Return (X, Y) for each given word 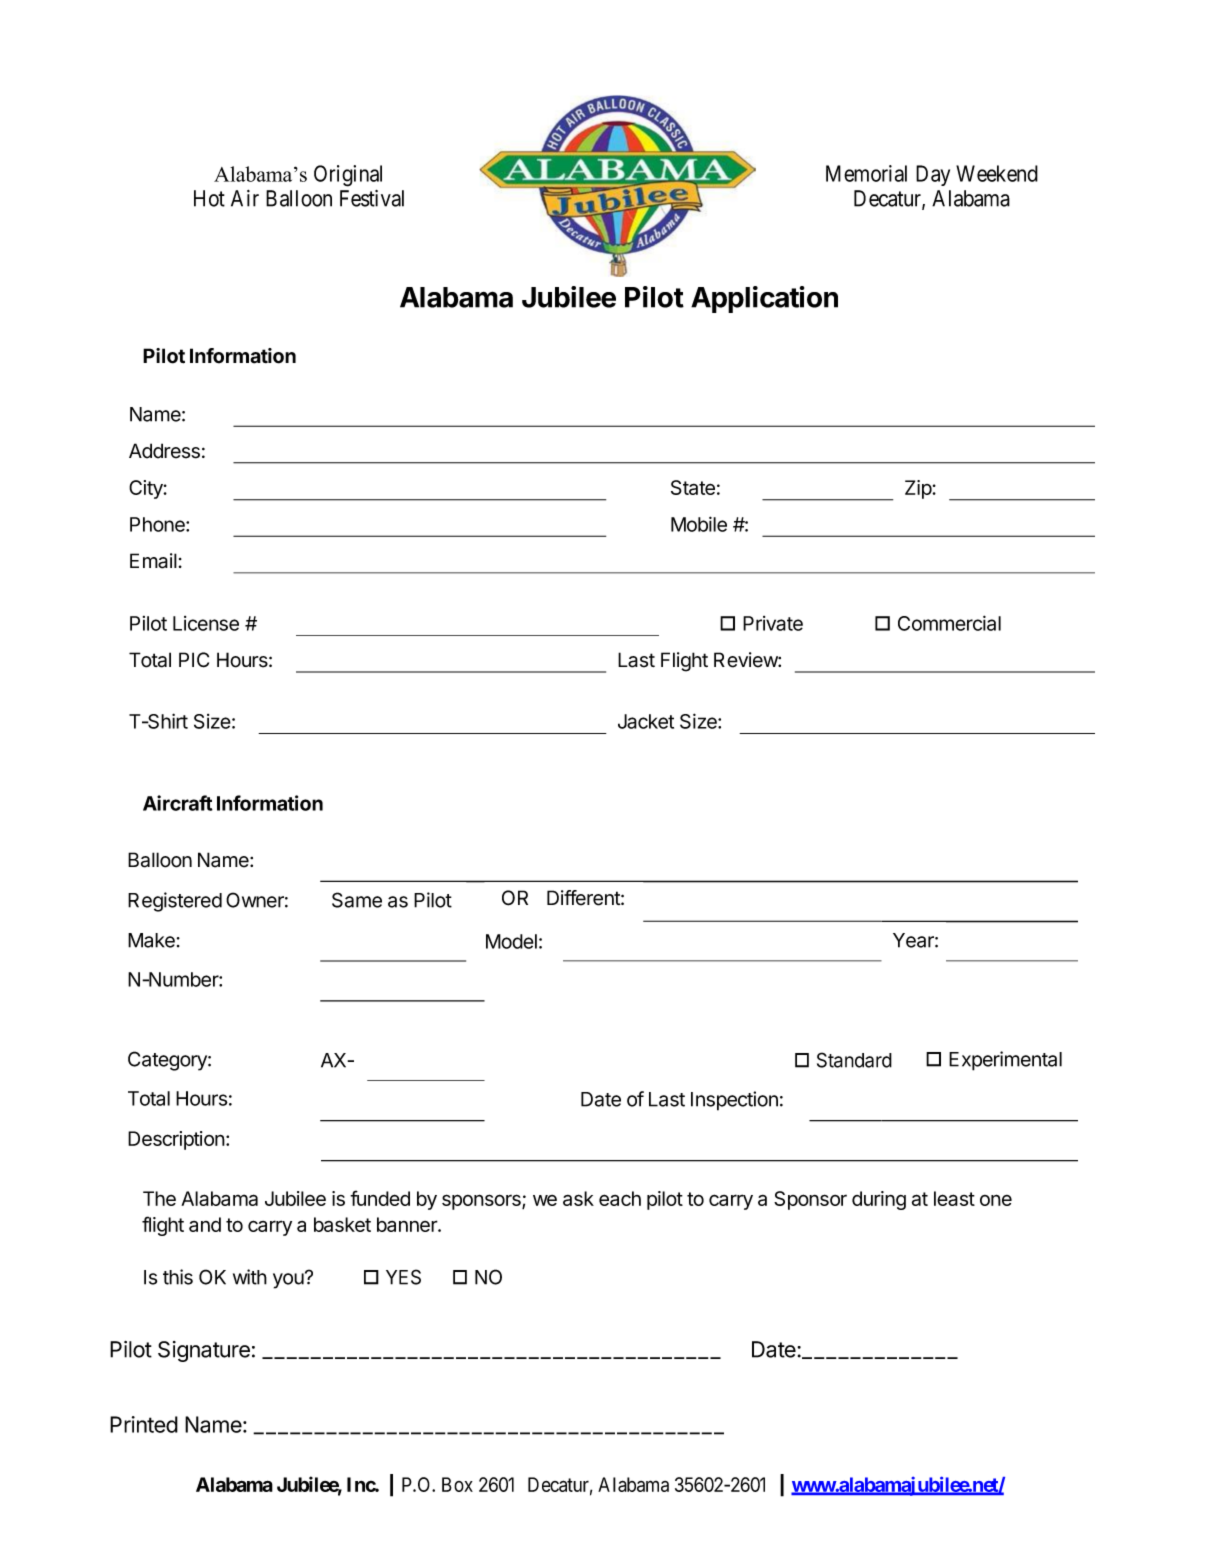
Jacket (646, 721)
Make (151, 940)
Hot (209, 198)
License (206, 623)
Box (457, 1484)
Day (933, 175)
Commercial (949, 623)
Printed (144, 1424)
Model (511, 941)
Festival (372, 198)
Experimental (1005, 1061)
